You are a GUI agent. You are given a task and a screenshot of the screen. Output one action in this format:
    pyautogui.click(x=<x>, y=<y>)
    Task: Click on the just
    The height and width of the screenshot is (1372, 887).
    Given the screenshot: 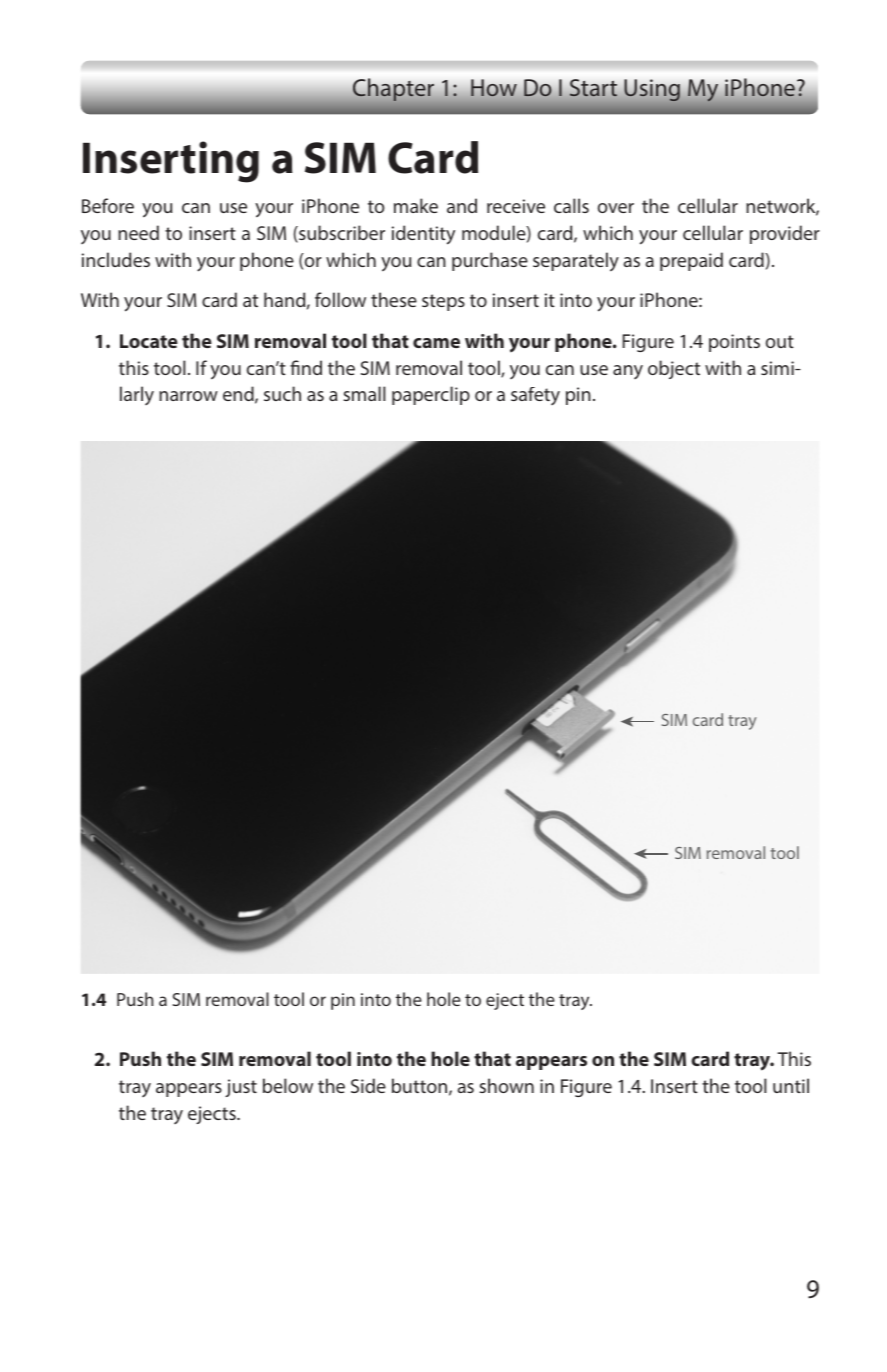 What is the action you would take?
    pyautogui.click(x=241, y=1088)
